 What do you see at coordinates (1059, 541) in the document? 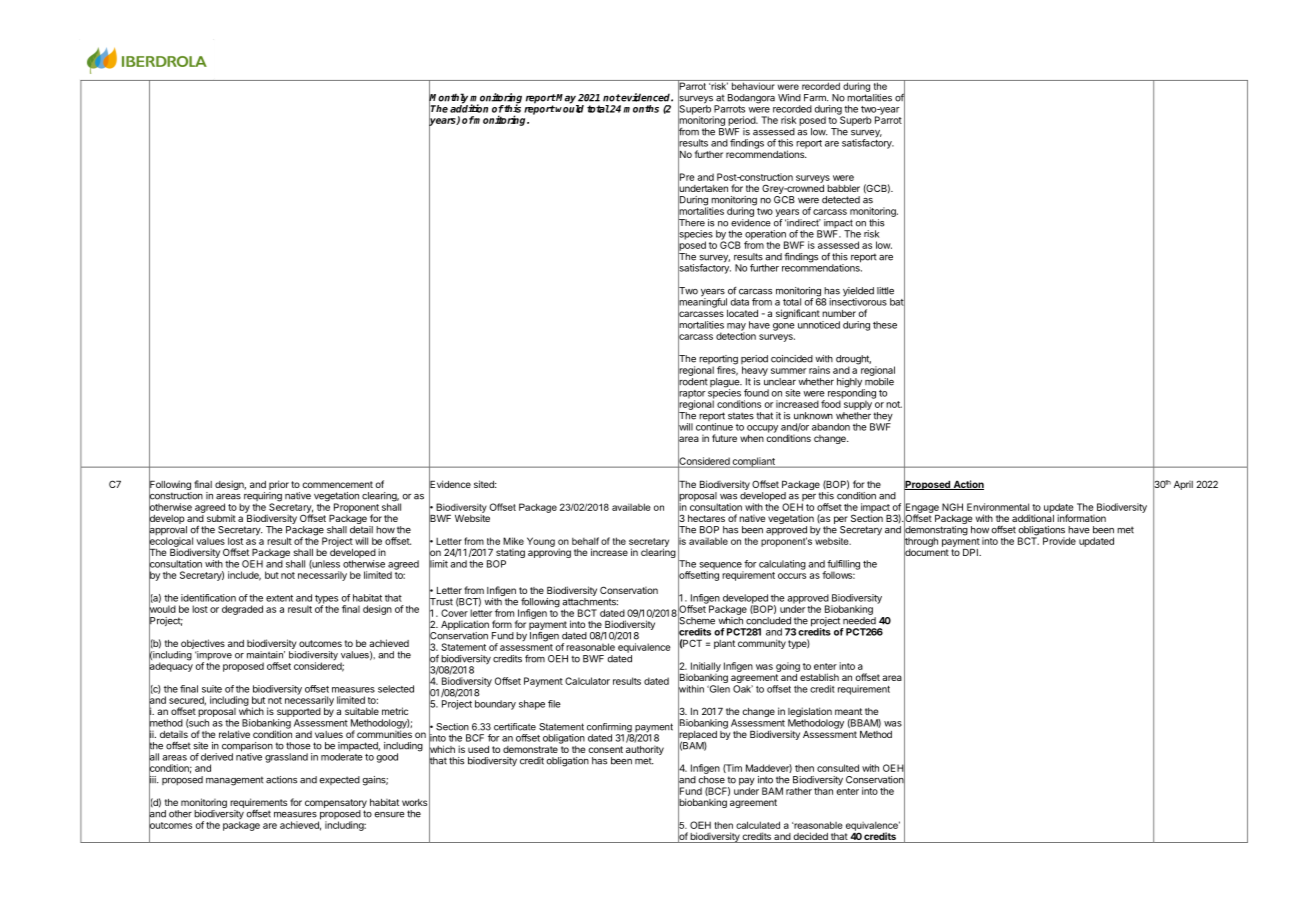
I see `Provide` at bounding box center [1059, 541].
